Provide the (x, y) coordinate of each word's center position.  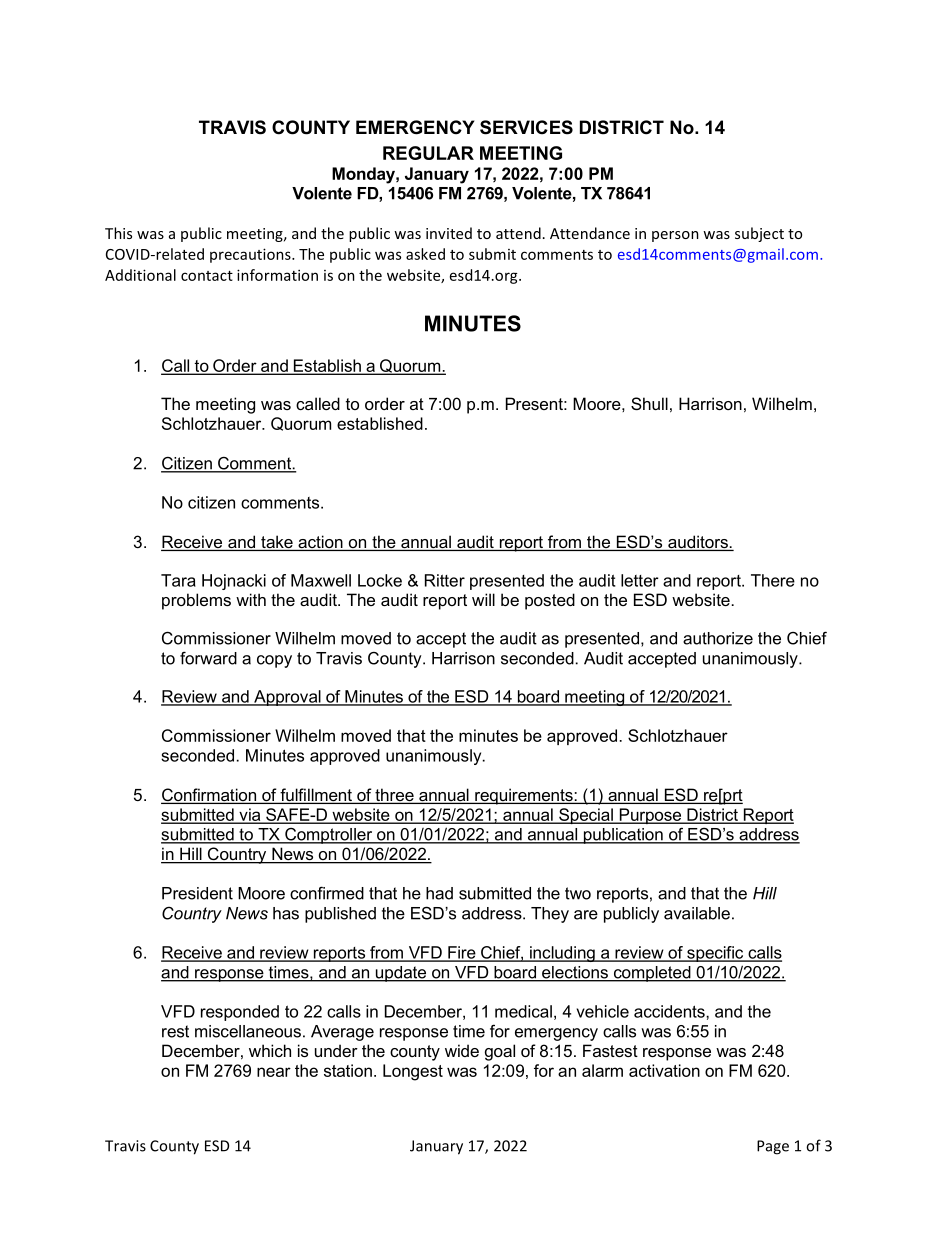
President (197, 893)
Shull (649, 403)
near (274, 1072)
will (483, 599)
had (439, 893)
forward (208, 658)
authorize (718, 638)
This (118, 233)
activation (664, 1070)
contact (207, 276)
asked (425, 254)
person (675, 236)
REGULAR (428, 153)
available (697, 913)
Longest (413, 1072)
